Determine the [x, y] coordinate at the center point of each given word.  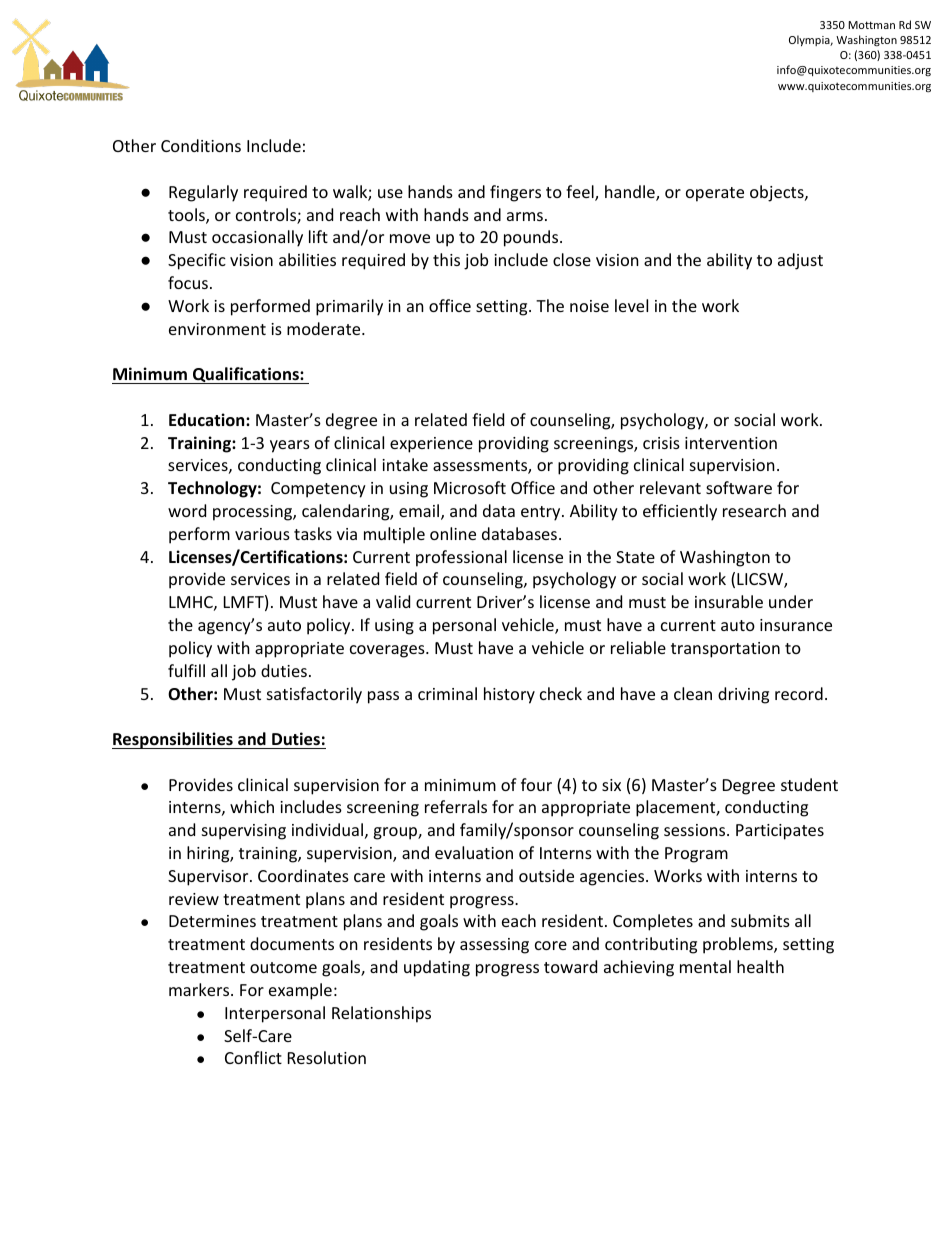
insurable [729, 601]
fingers [515, 193]
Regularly [203, 193]
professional [461, 558]
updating [437, 968]
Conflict [253, 1057]
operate [715, 194]
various [262, 534]
